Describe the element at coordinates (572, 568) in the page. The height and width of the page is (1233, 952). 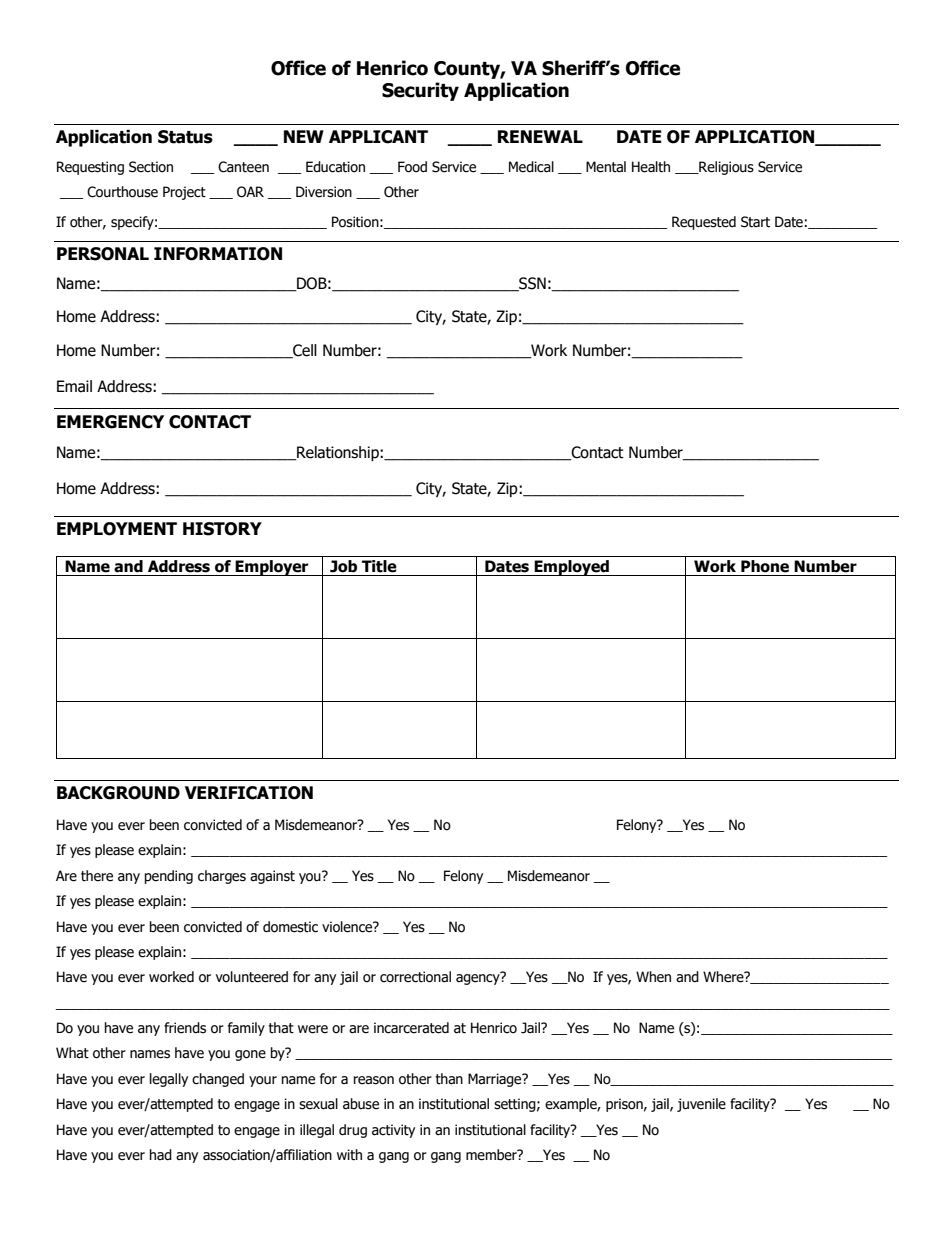
I see `Employed` at that location.
